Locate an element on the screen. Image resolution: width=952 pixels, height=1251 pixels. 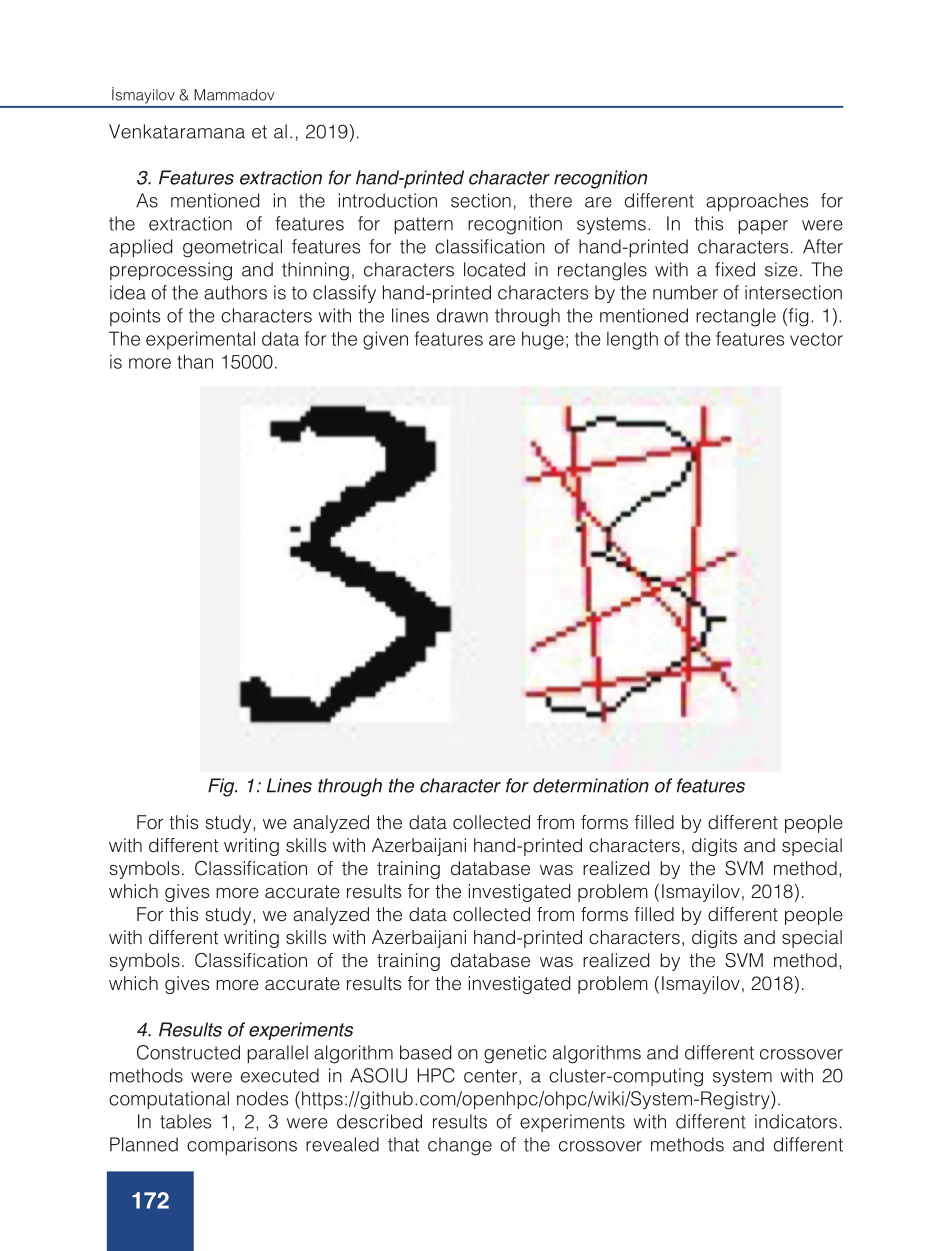
huge is located at coordinates (543, 340).
